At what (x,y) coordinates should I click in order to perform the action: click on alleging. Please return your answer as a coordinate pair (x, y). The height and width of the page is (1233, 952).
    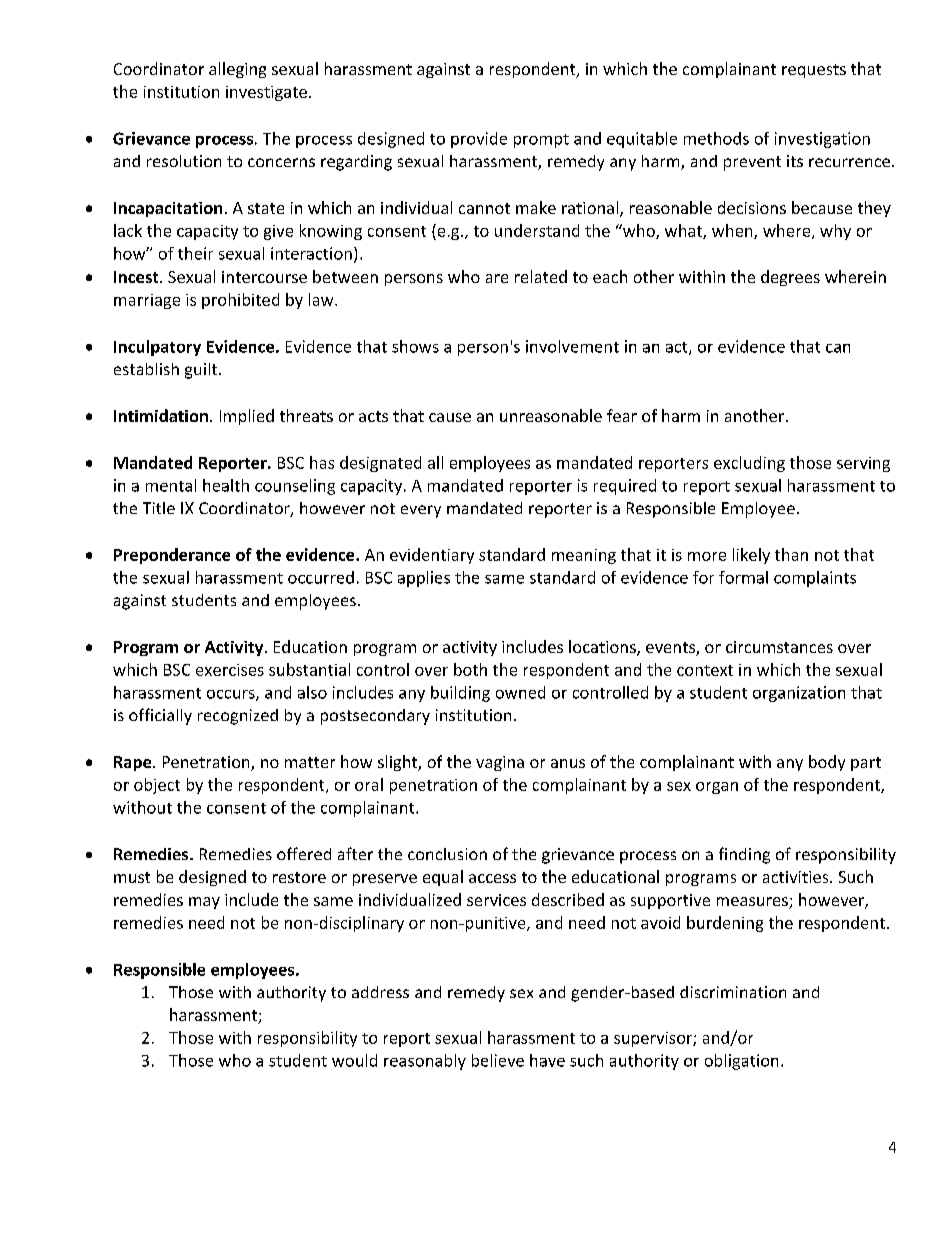
    Looking at the image, I should click on (237, 70).
